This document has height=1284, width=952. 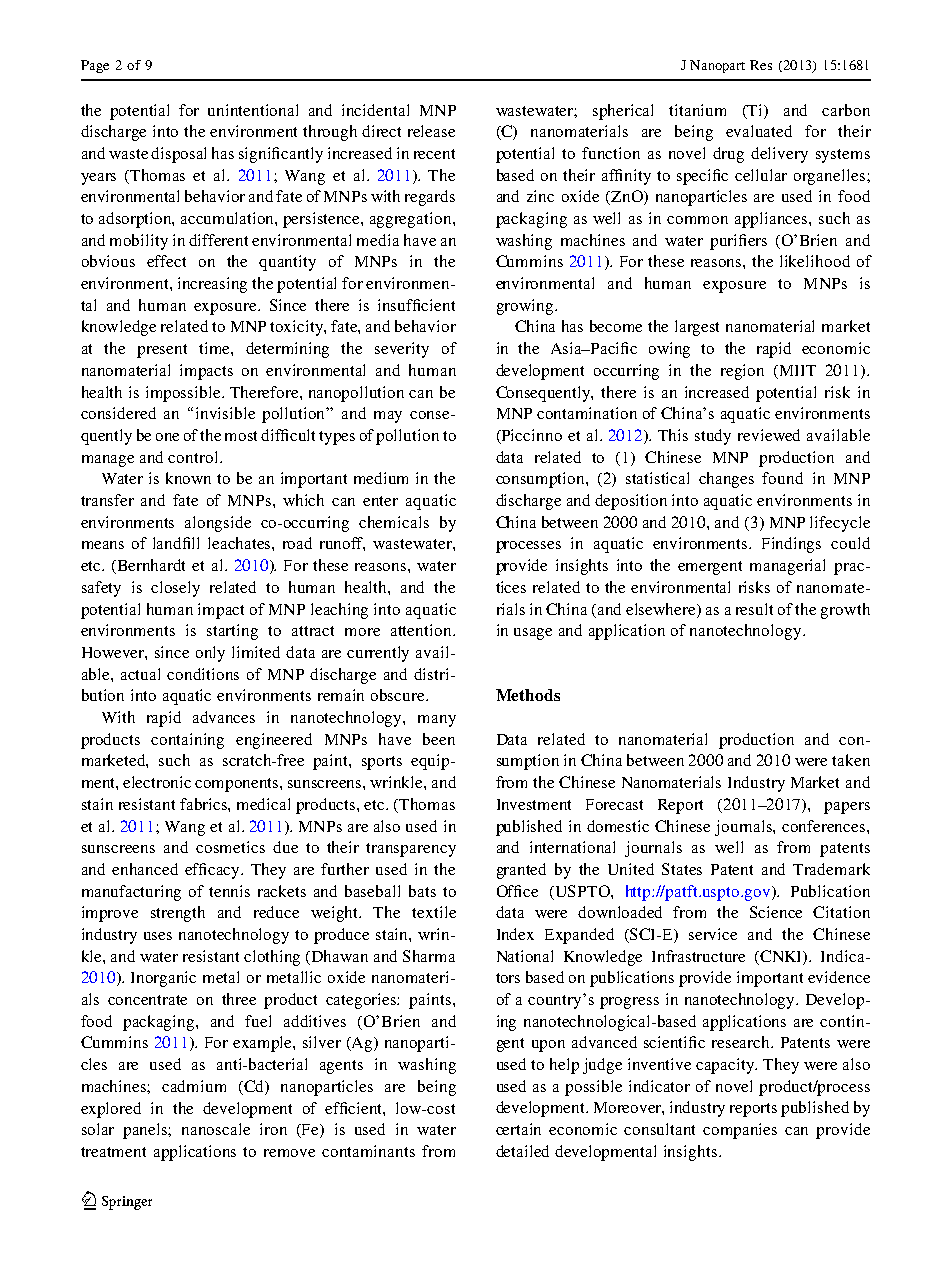 I want to click on attention, so click(x=422, y=630).
